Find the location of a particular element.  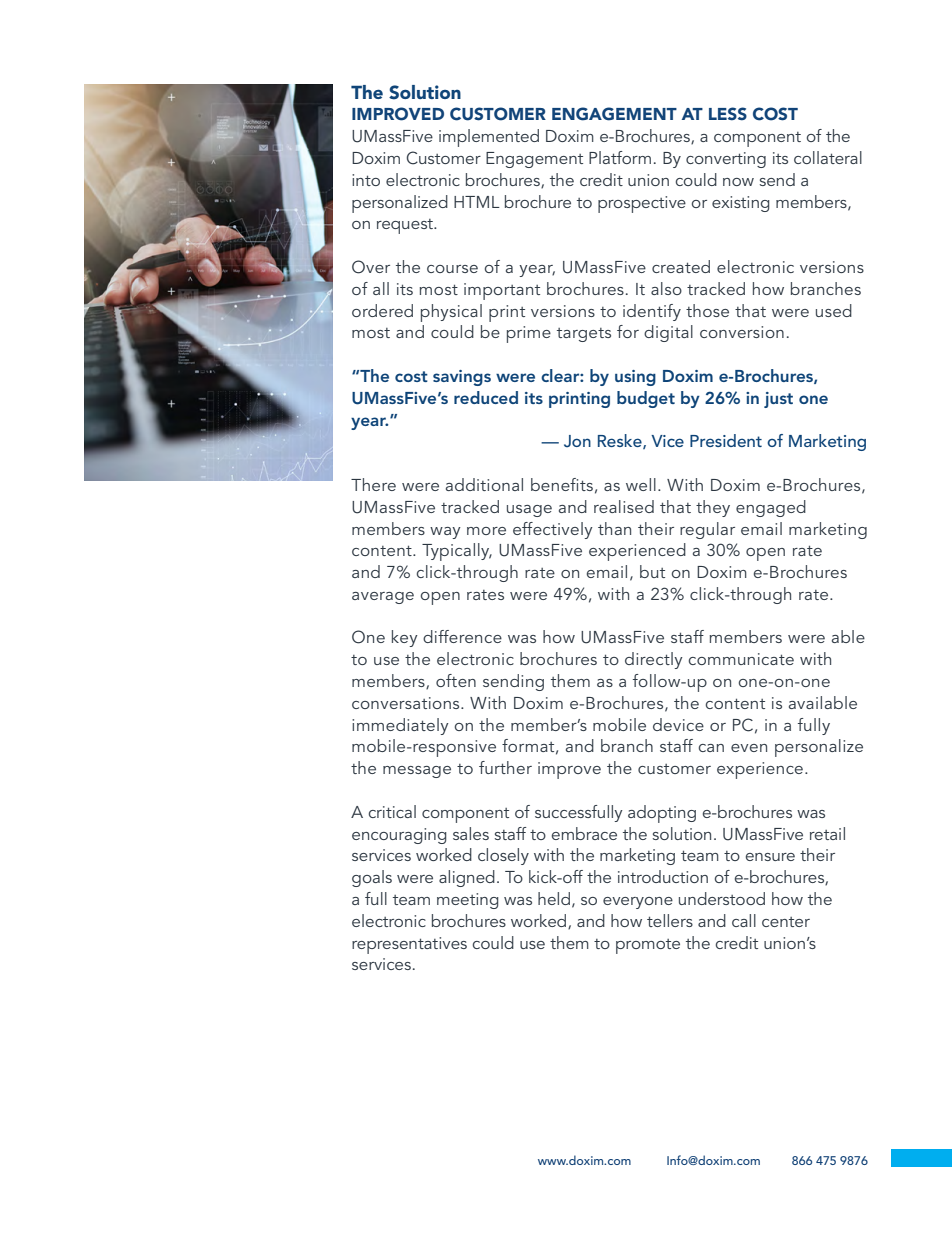

engaged is located at coordinates (771, 508).
